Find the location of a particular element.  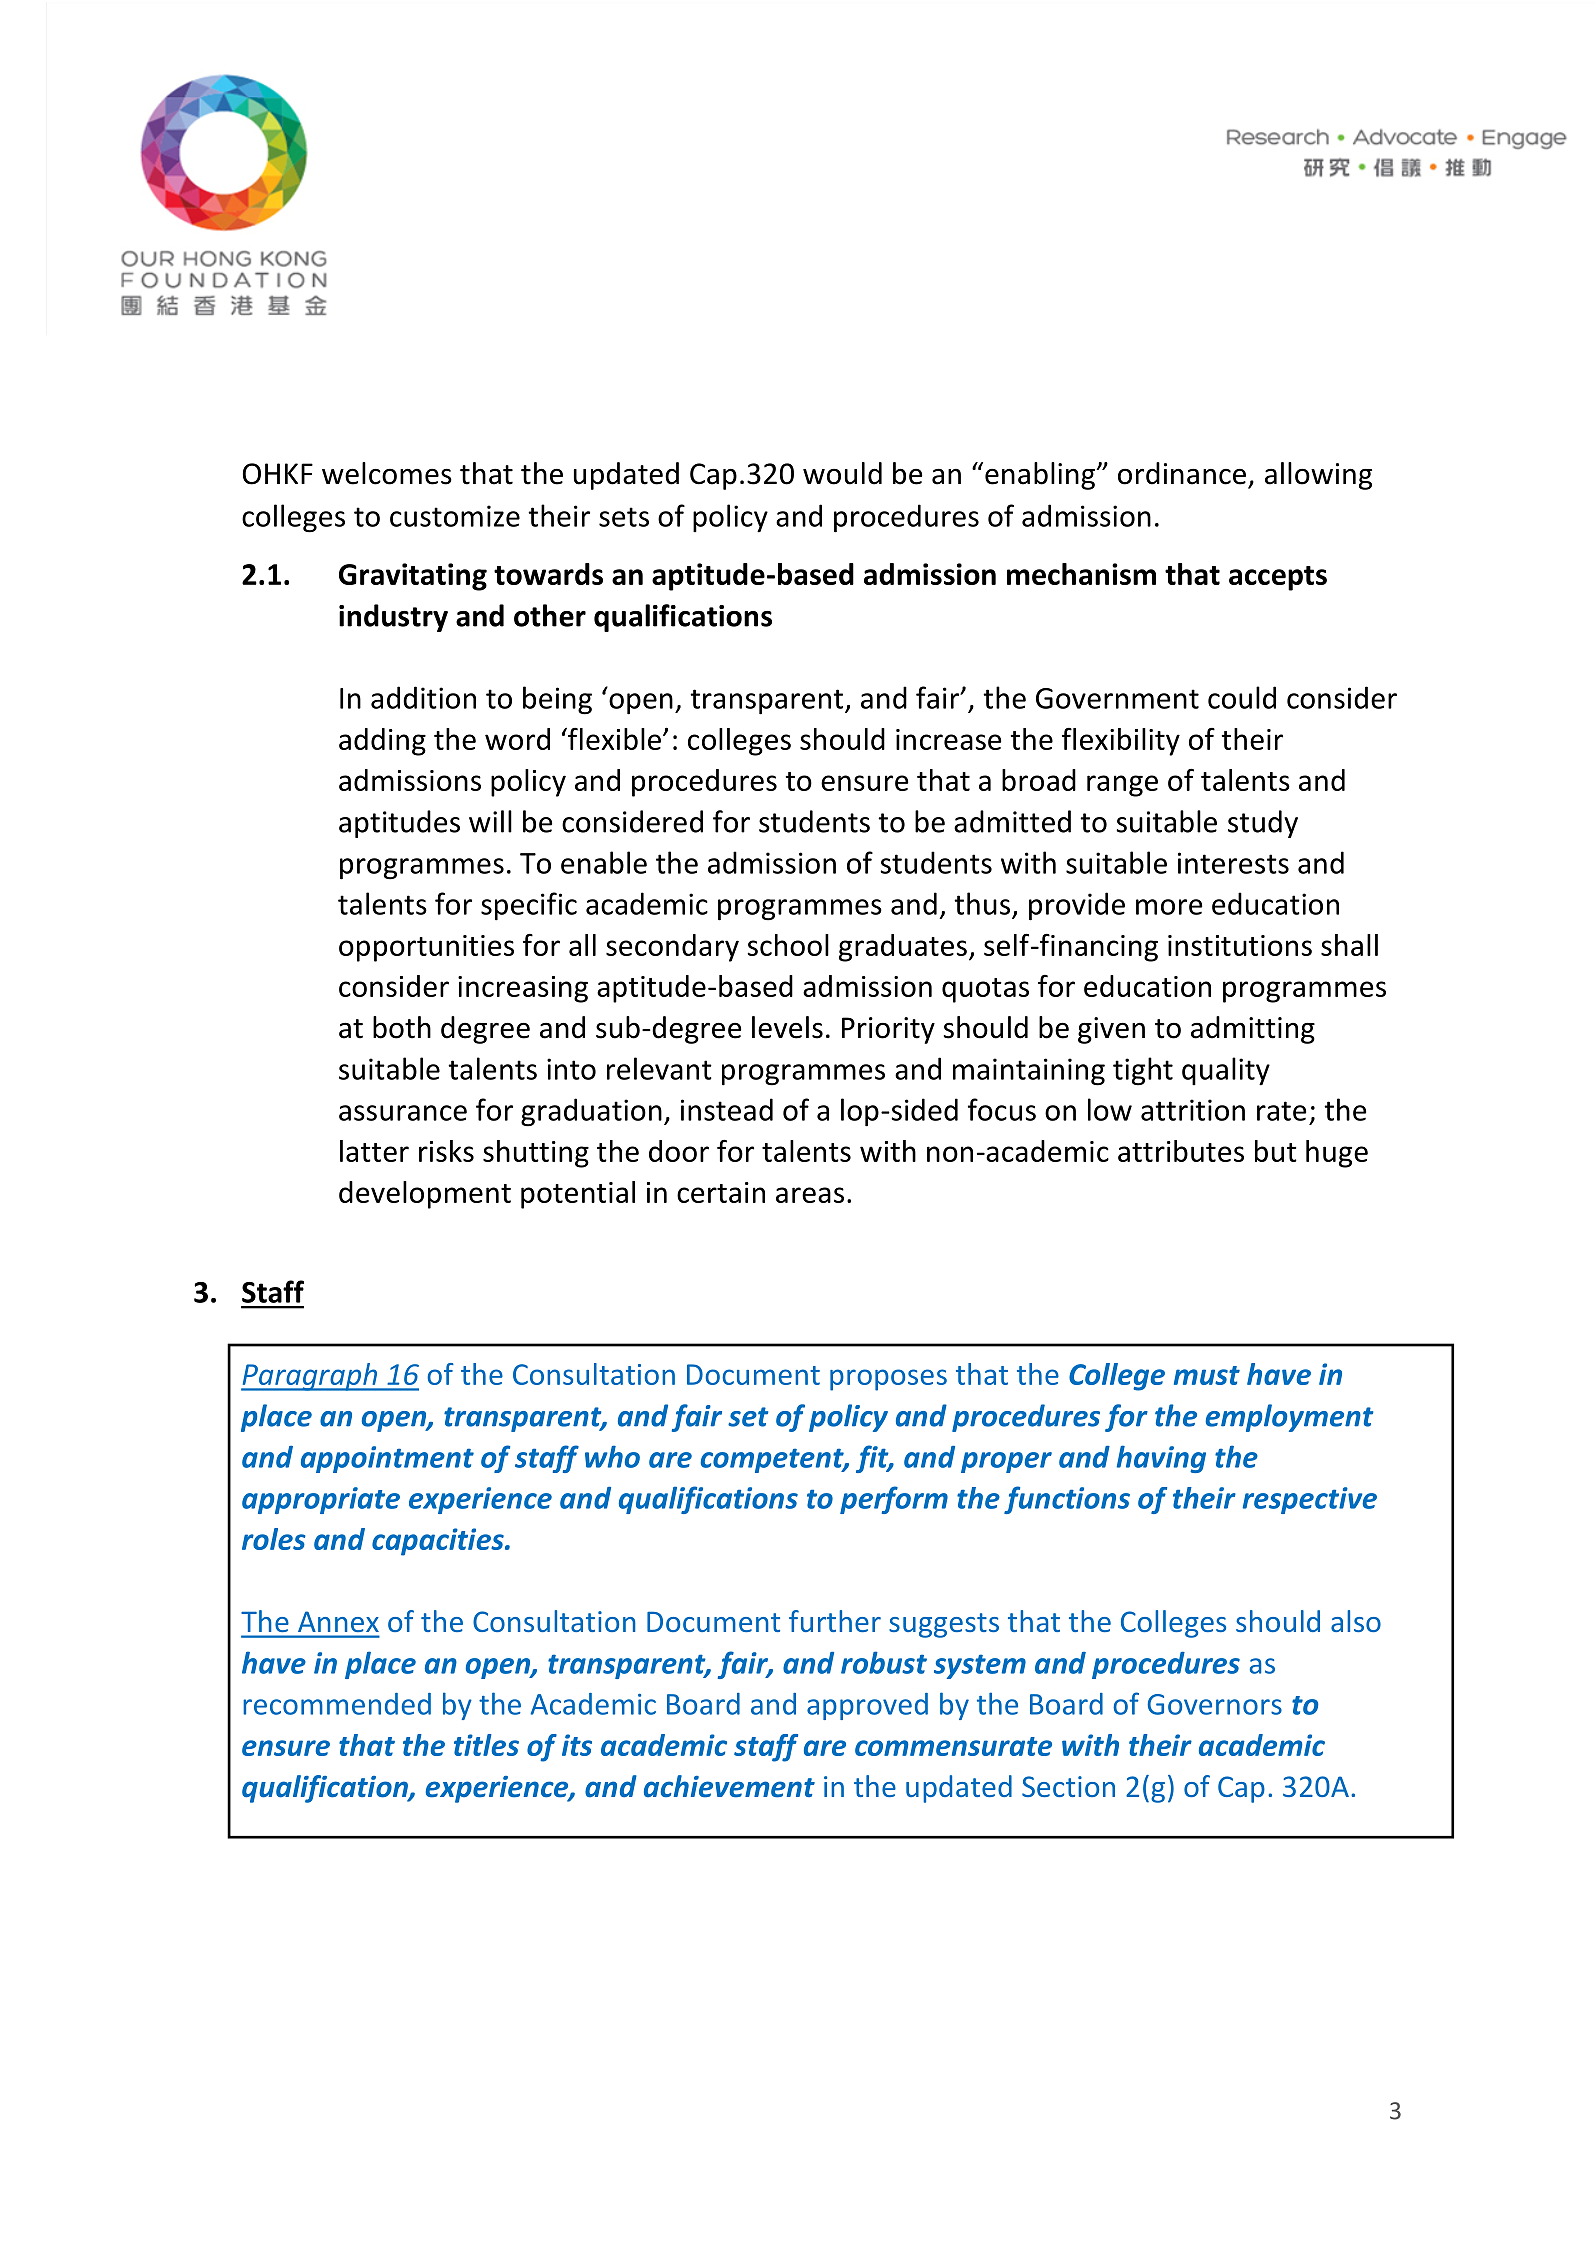

would is located at coordinates (842, 473).
